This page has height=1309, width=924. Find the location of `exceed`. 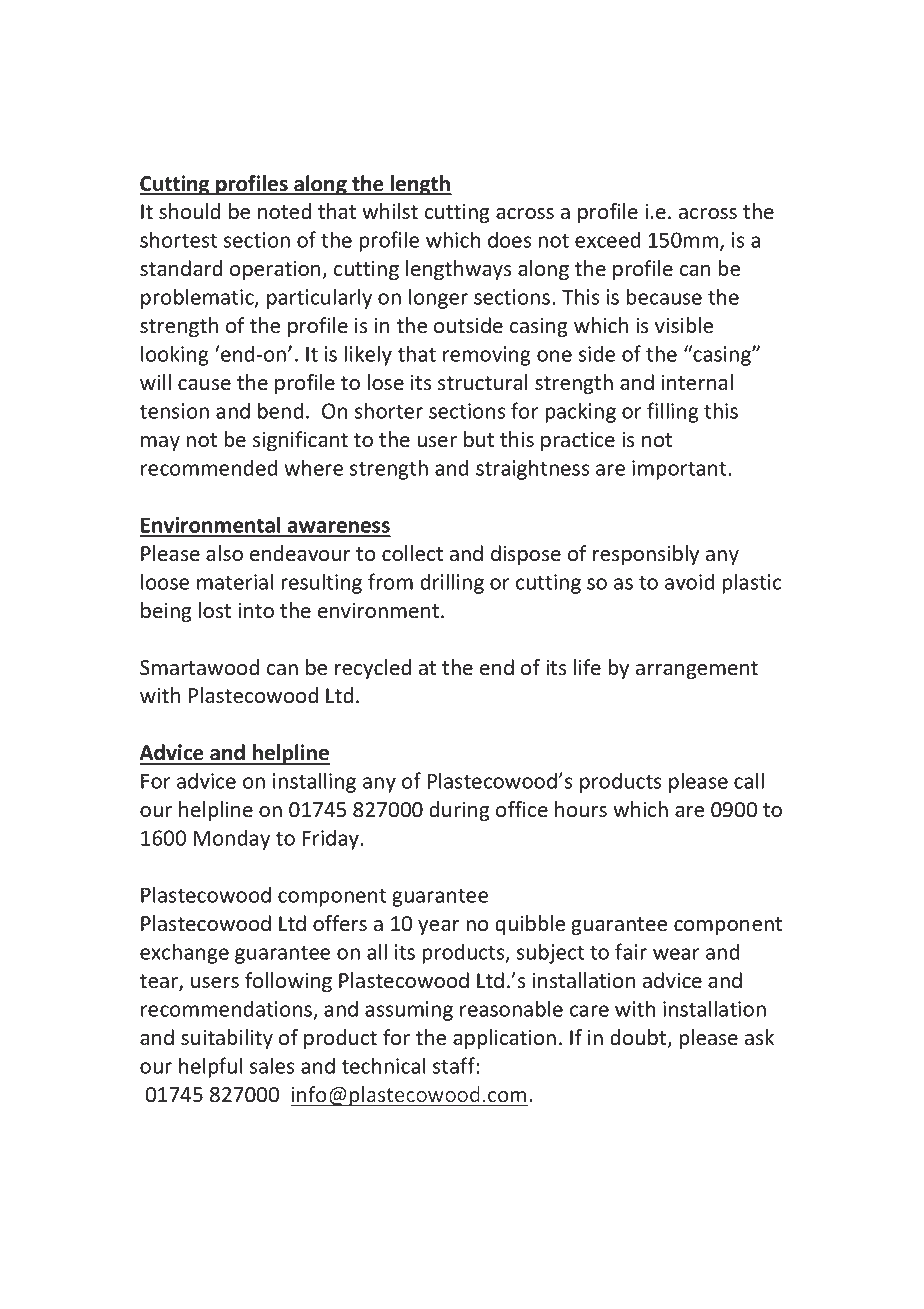

exceed is located at coordinates (607, 239).
